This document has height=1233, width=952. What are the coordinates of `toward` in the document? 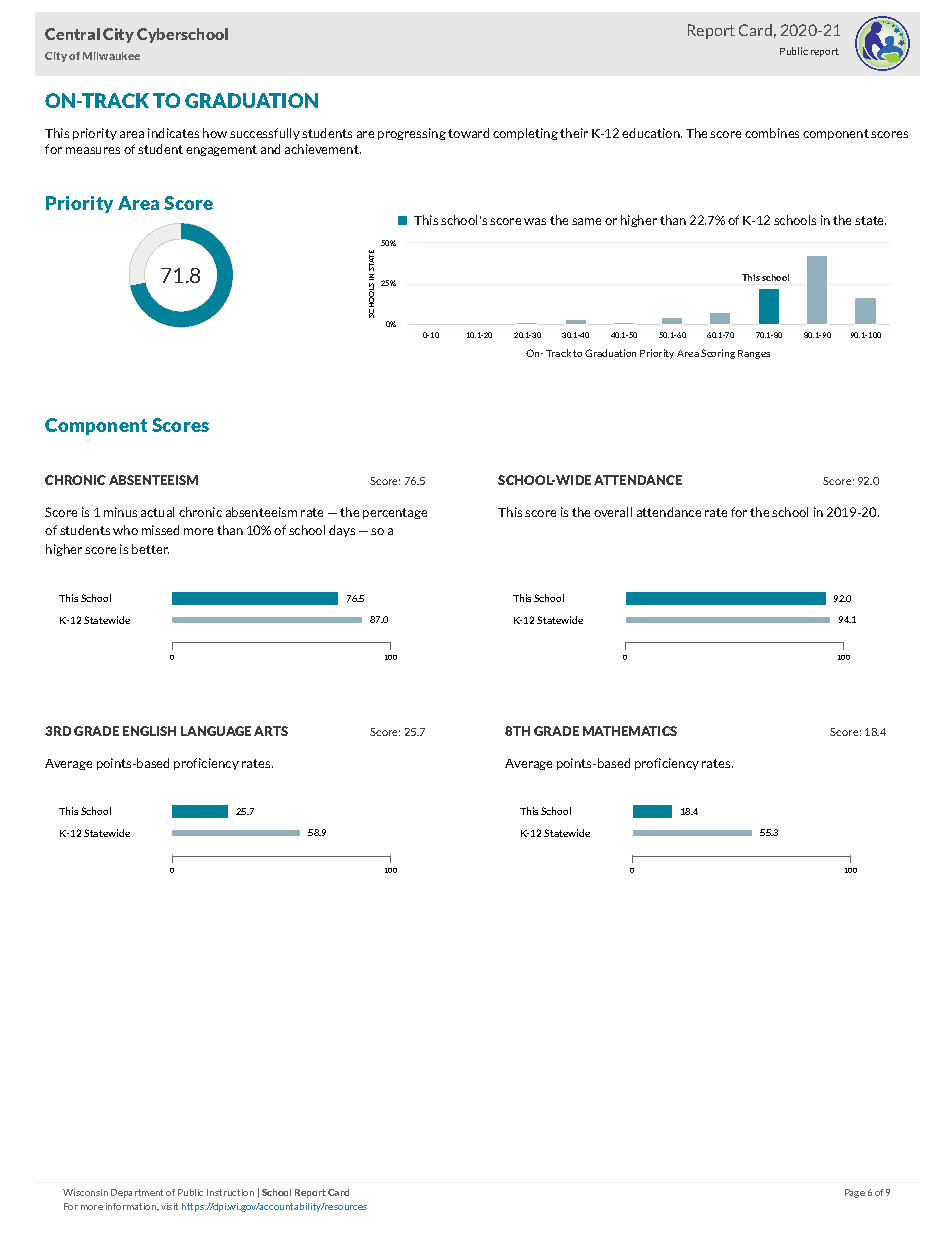 It's located at (468, 133).
